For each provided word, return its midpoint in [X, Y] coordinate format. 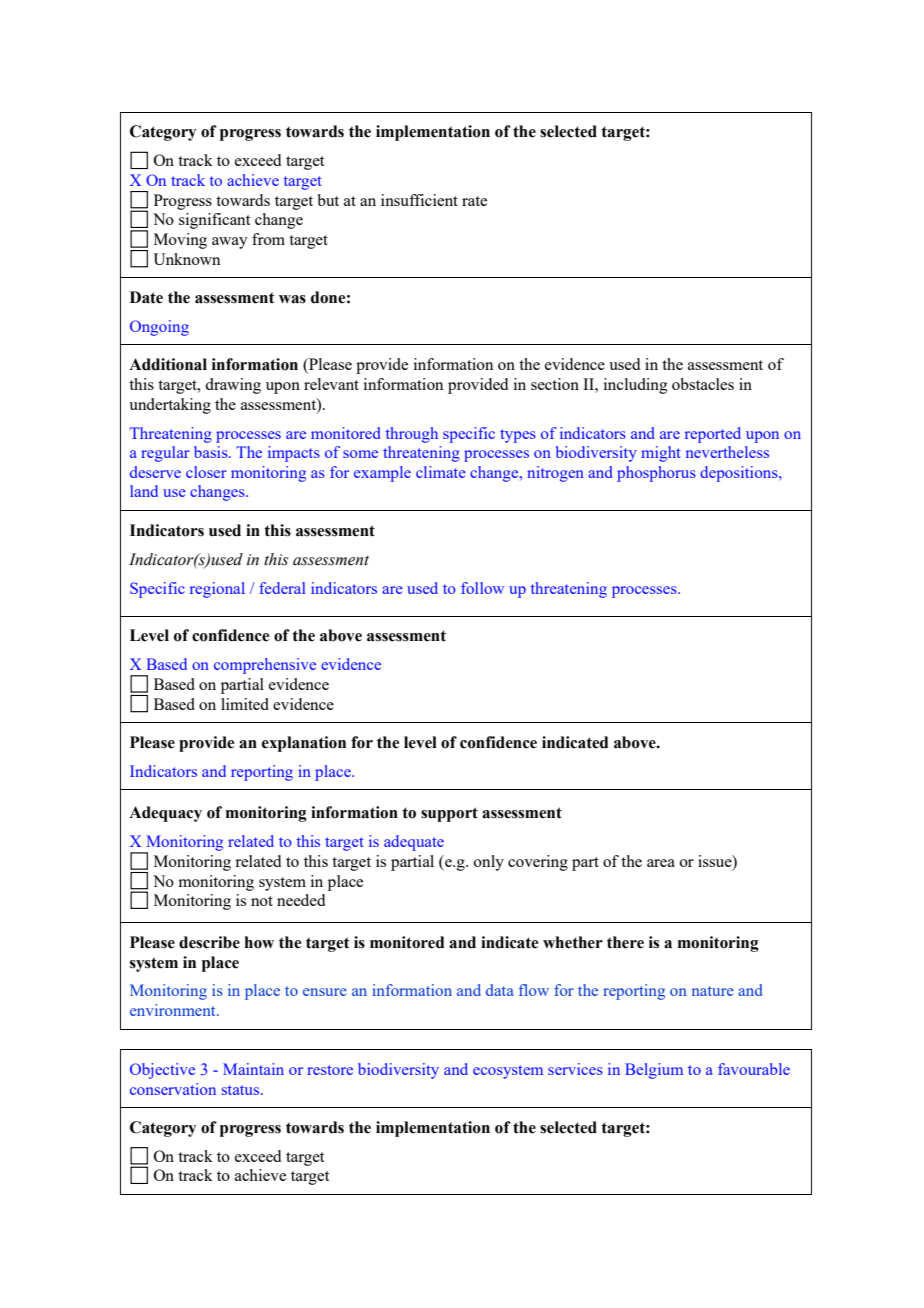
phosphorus [656, 474]
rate [474, 201]
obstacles [703, 384]
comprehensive [265, 666]
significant [214, 221]
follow [482, 588]
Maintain [253, 1069]
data [500, 990]
